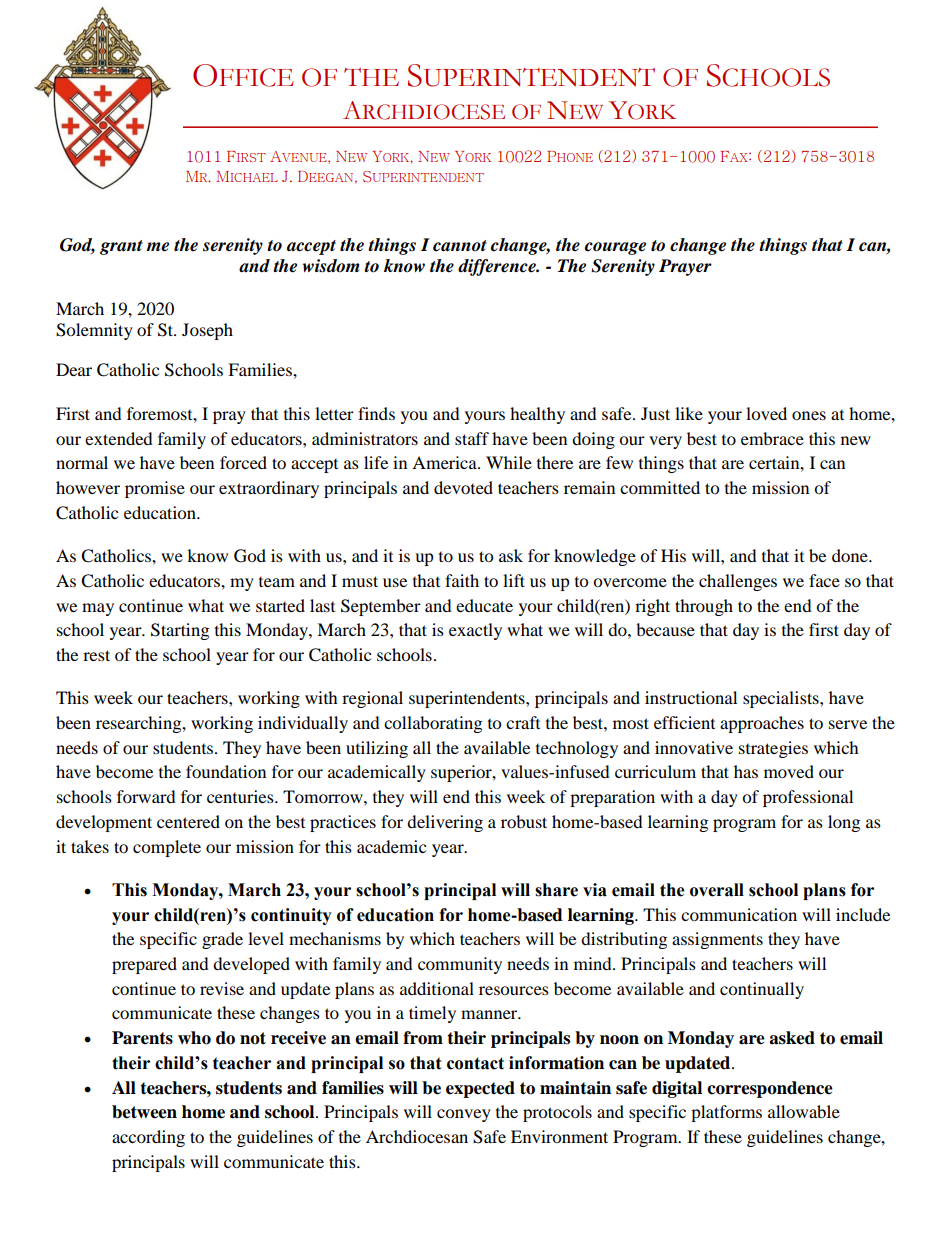 This document has width=952, height=1233. What do you see at coordinates (738, 582) in the document?
I see `challenges` at bounding box center [738, 582].
